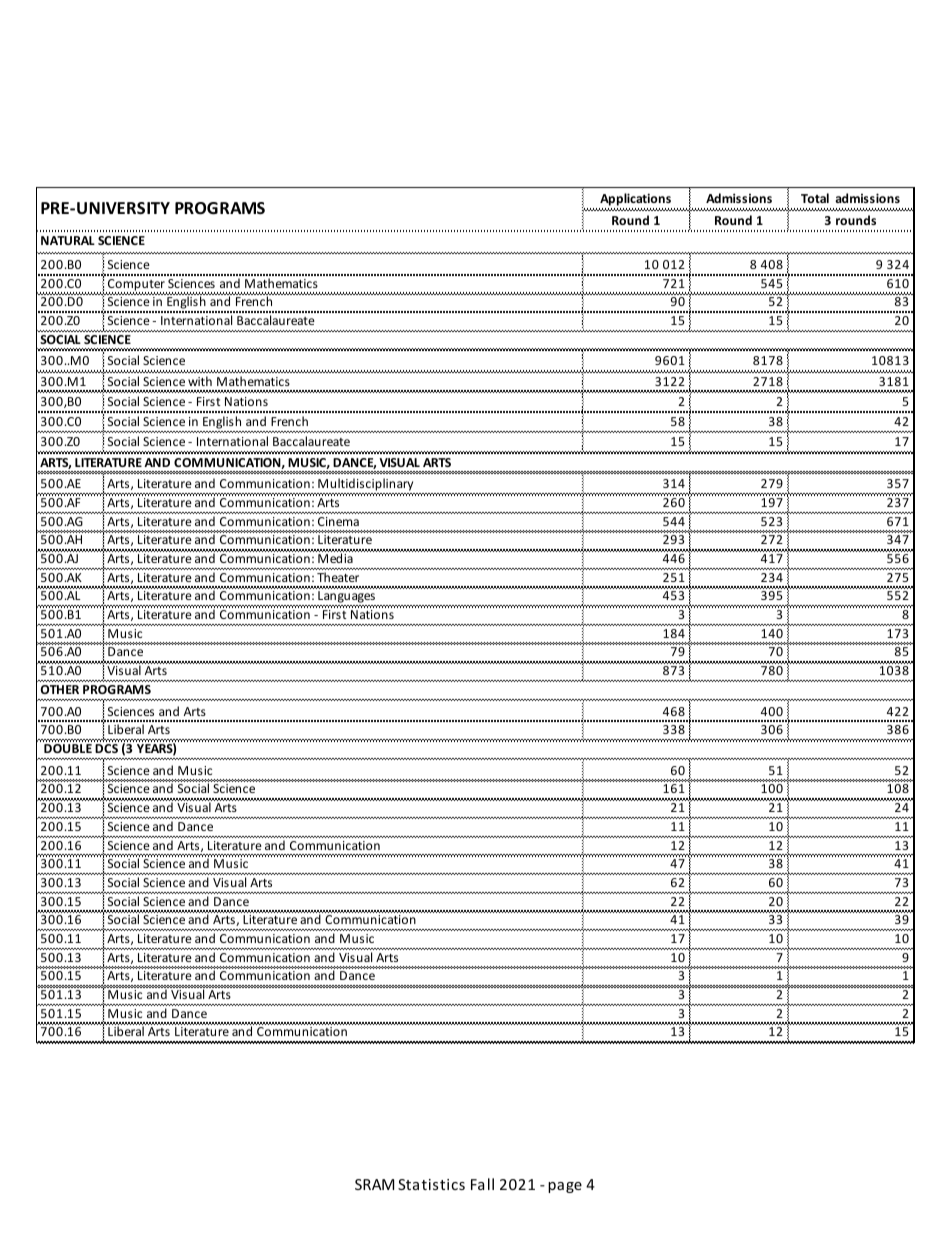 The width and height of the screenshot is (952, 1233). Describe the element at coordinates (482, 1184) in the screenshot. I see `Fall` at that location.
